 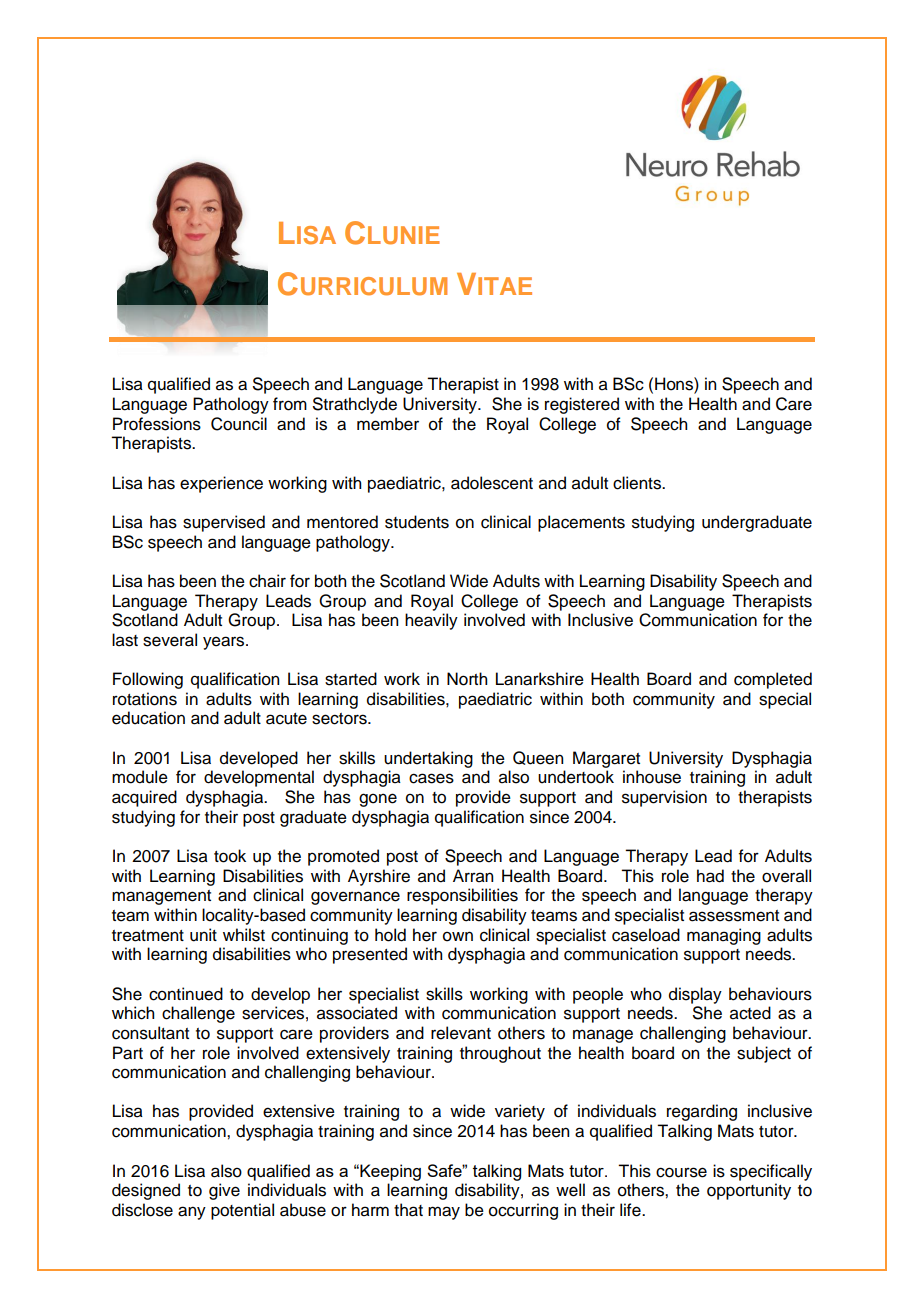 I want to click on managing, so click(x=724, y=936).
